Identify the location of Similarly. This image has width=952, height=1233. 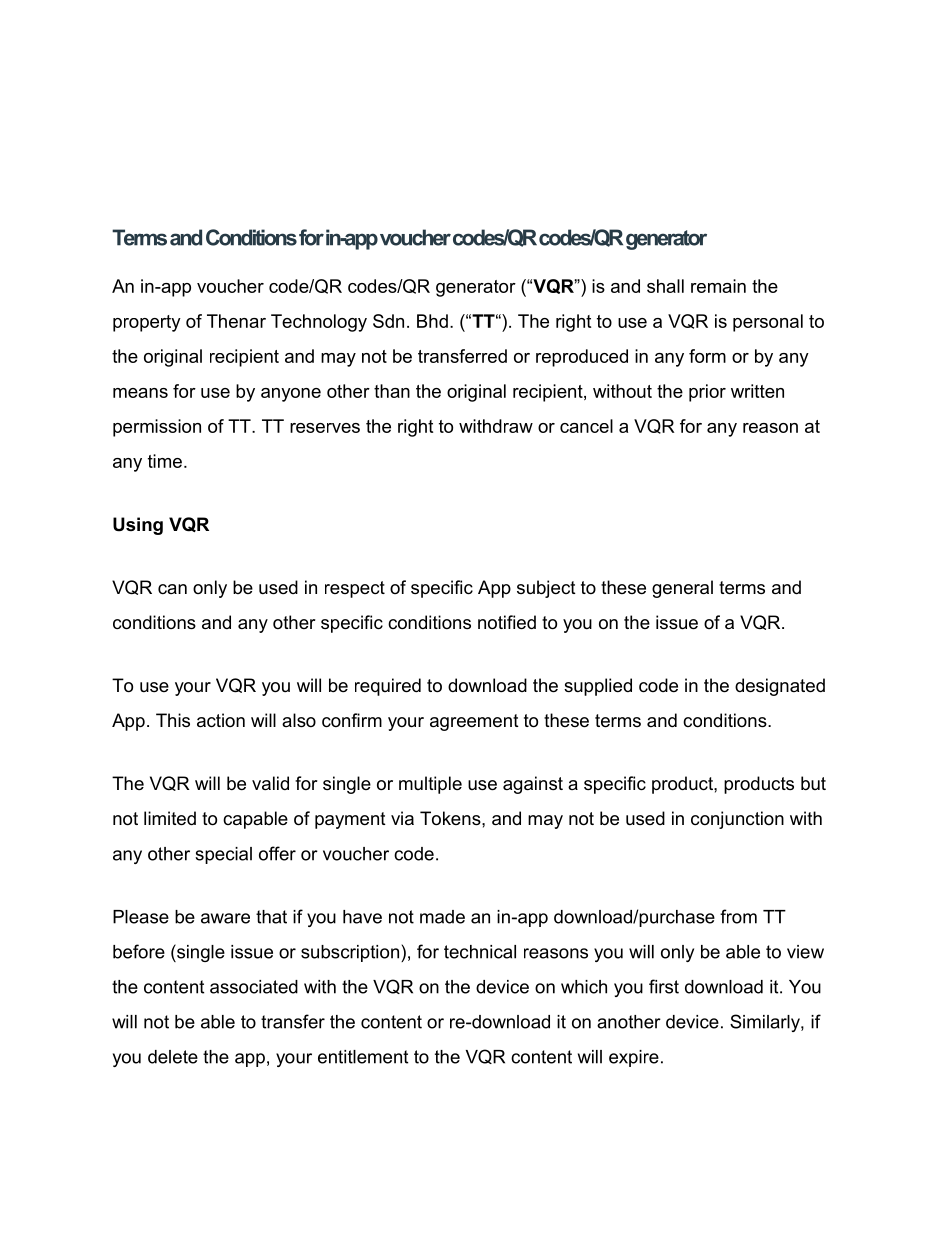
(766, 1023).
